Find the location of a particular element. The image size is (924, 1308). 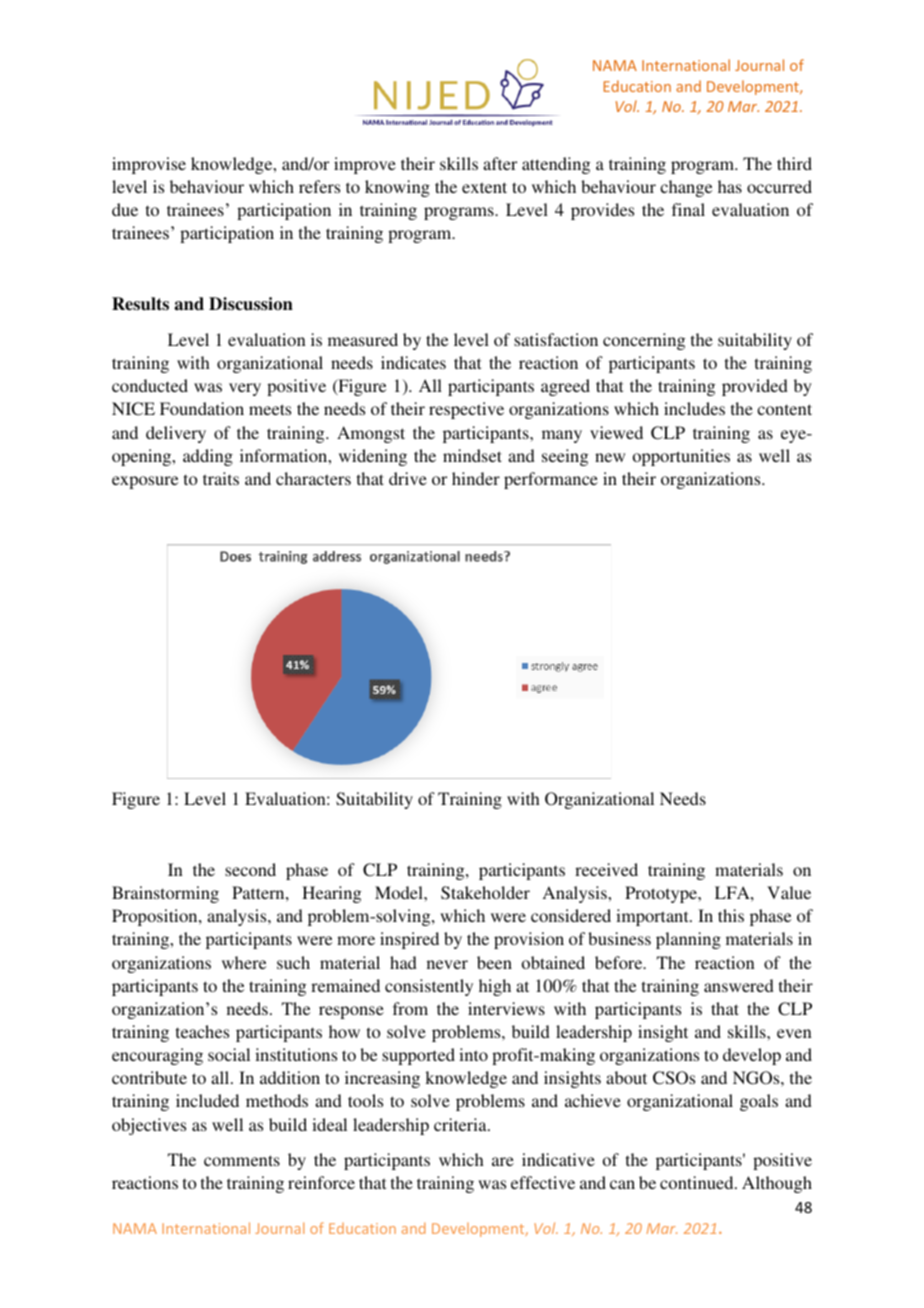

second is located at coordinates (250, 869).
